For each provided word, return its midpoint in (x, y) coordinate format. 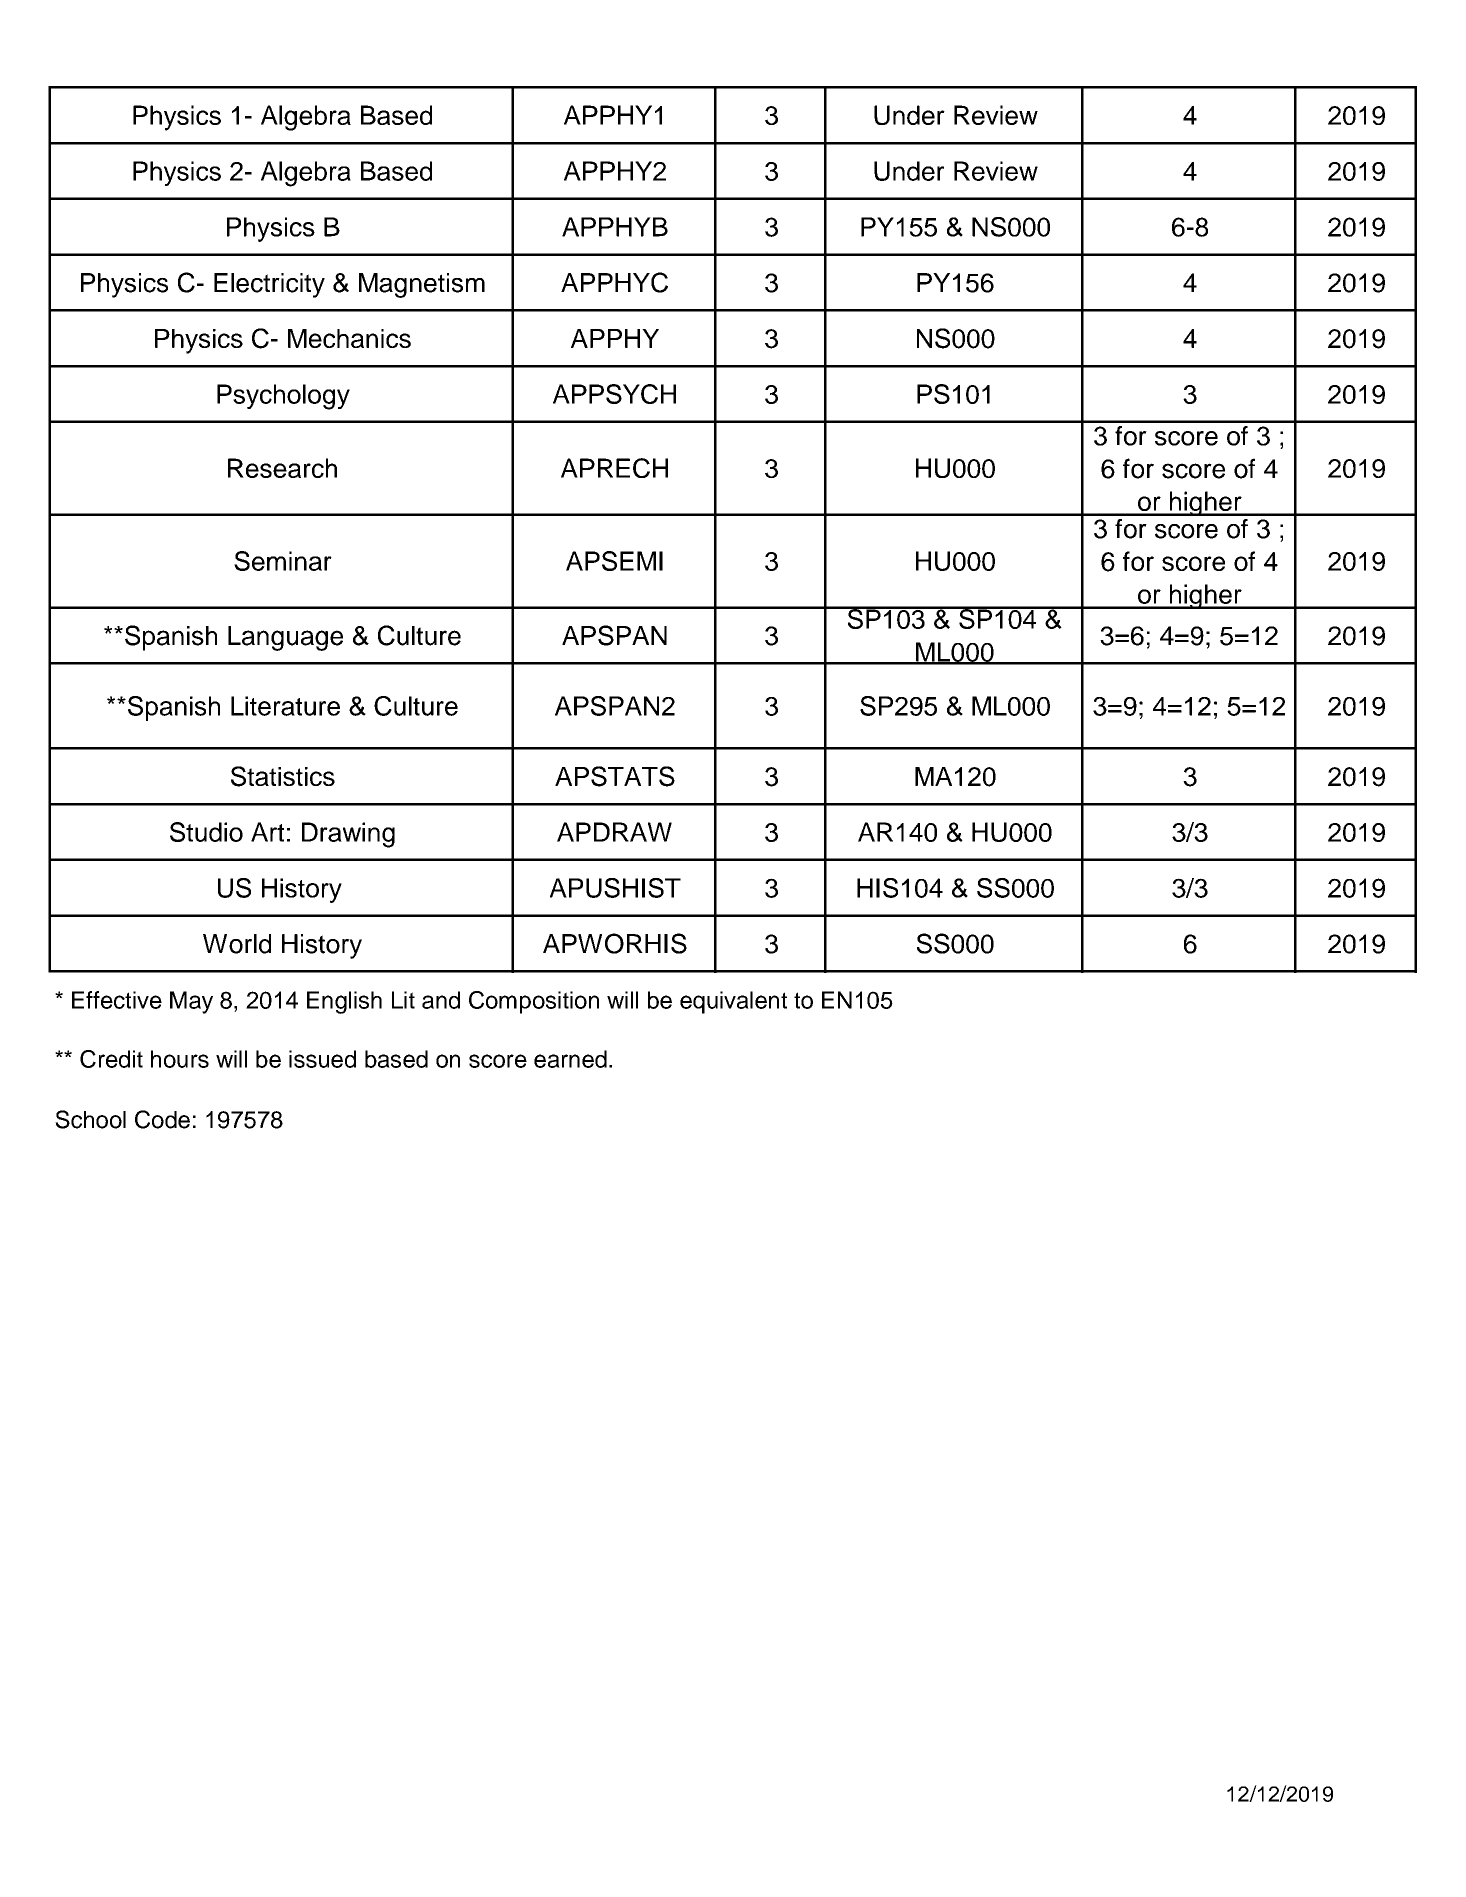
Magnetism (422, 285)
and (441, 1000)
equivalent (733, 1002)
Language (285, 638)
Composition (534, 1002)
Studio (206, 832)
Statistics (283, 776)
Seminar (283, 561)
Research (282, 468)
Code (162, 1119)
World (237, 944)
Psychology (283, 397)
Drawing (348, 835)
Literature (285, 706)
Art (267, 832)
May (191, 1002)
